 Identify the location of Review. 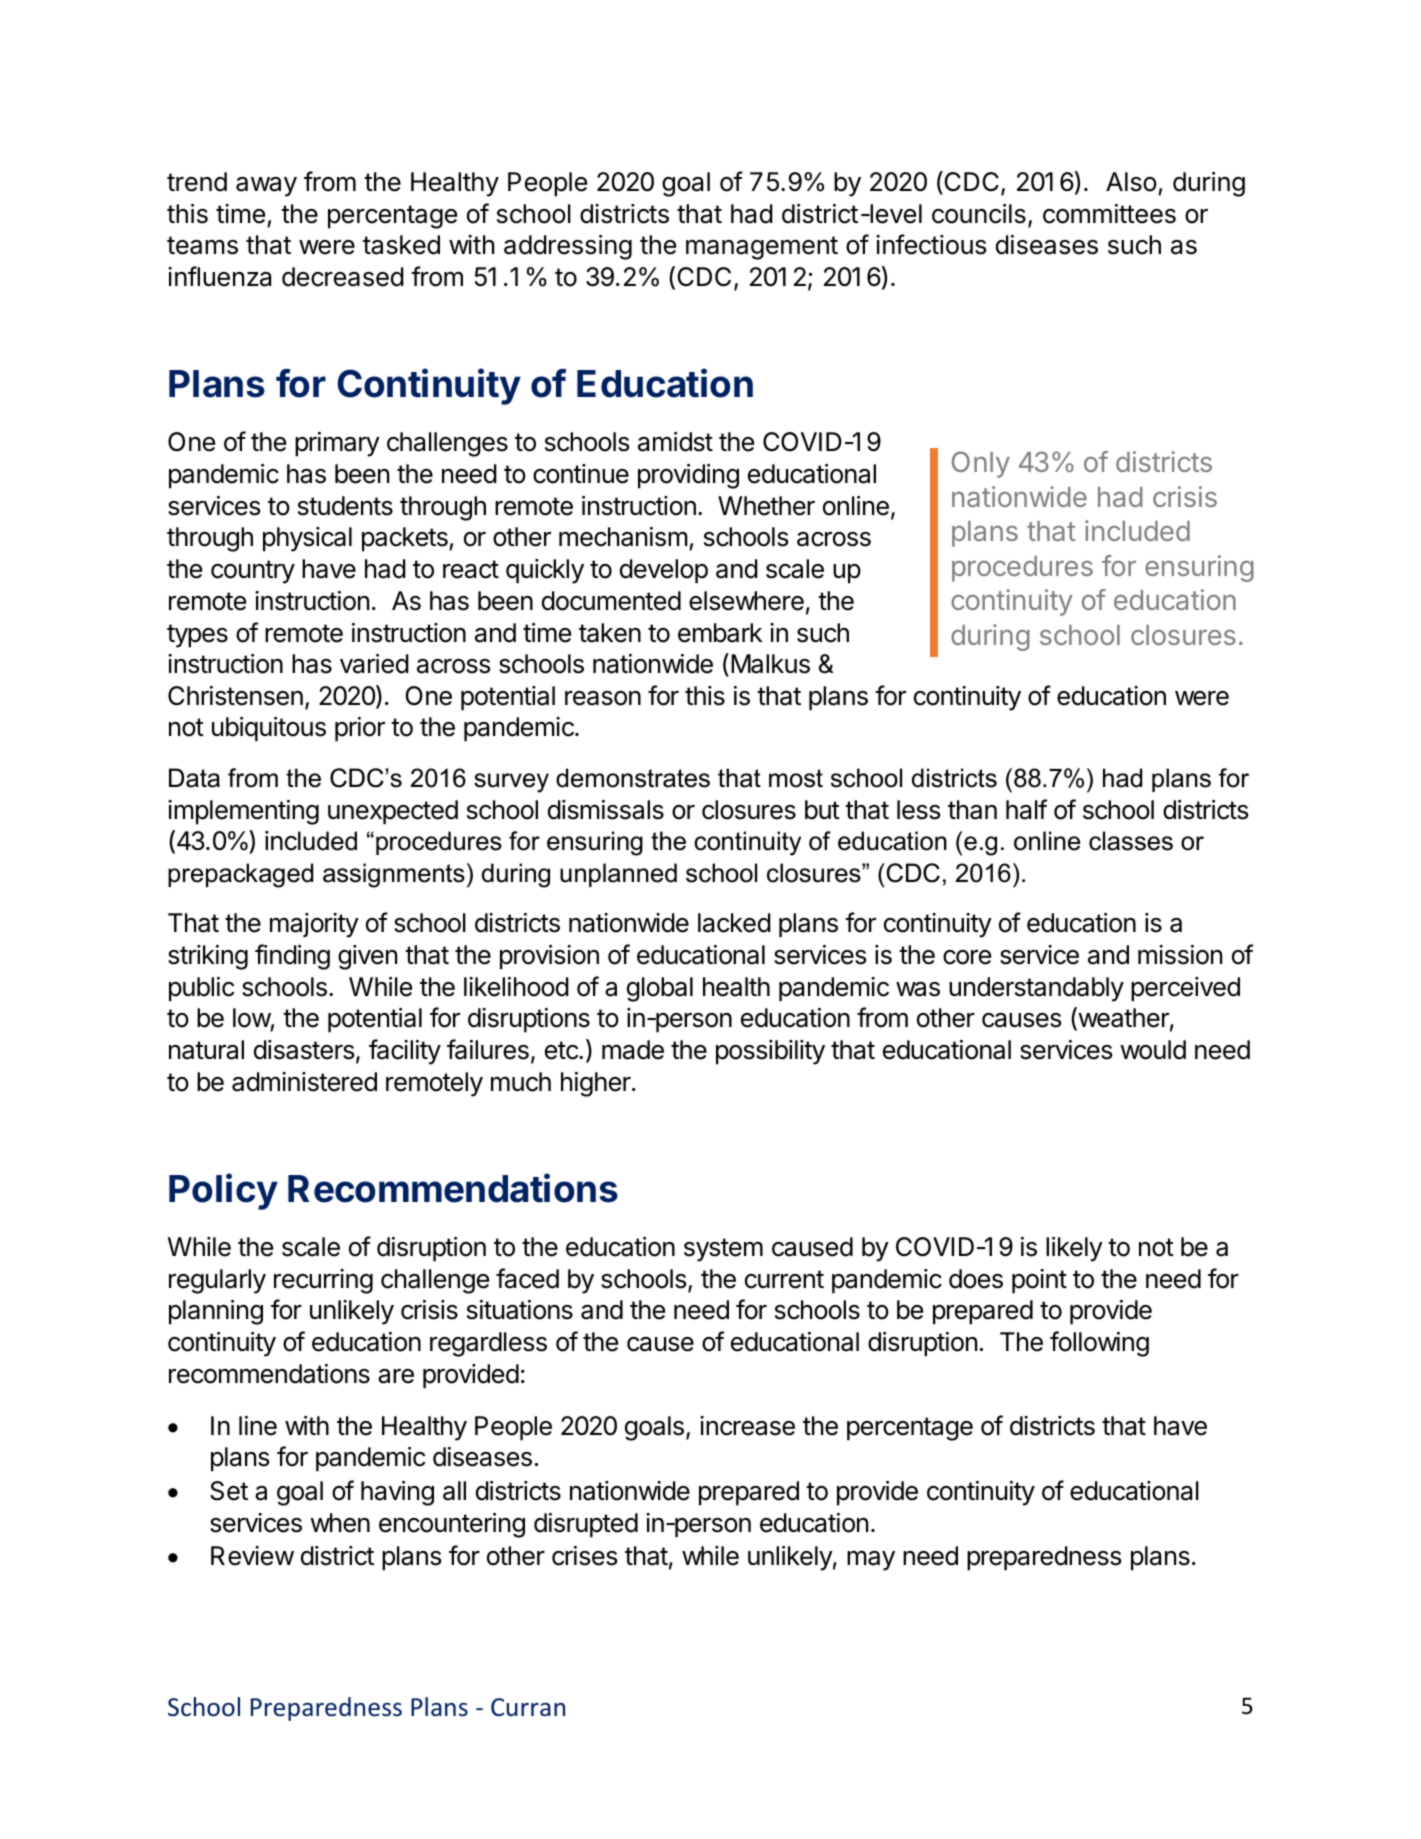
(252, 1556).
